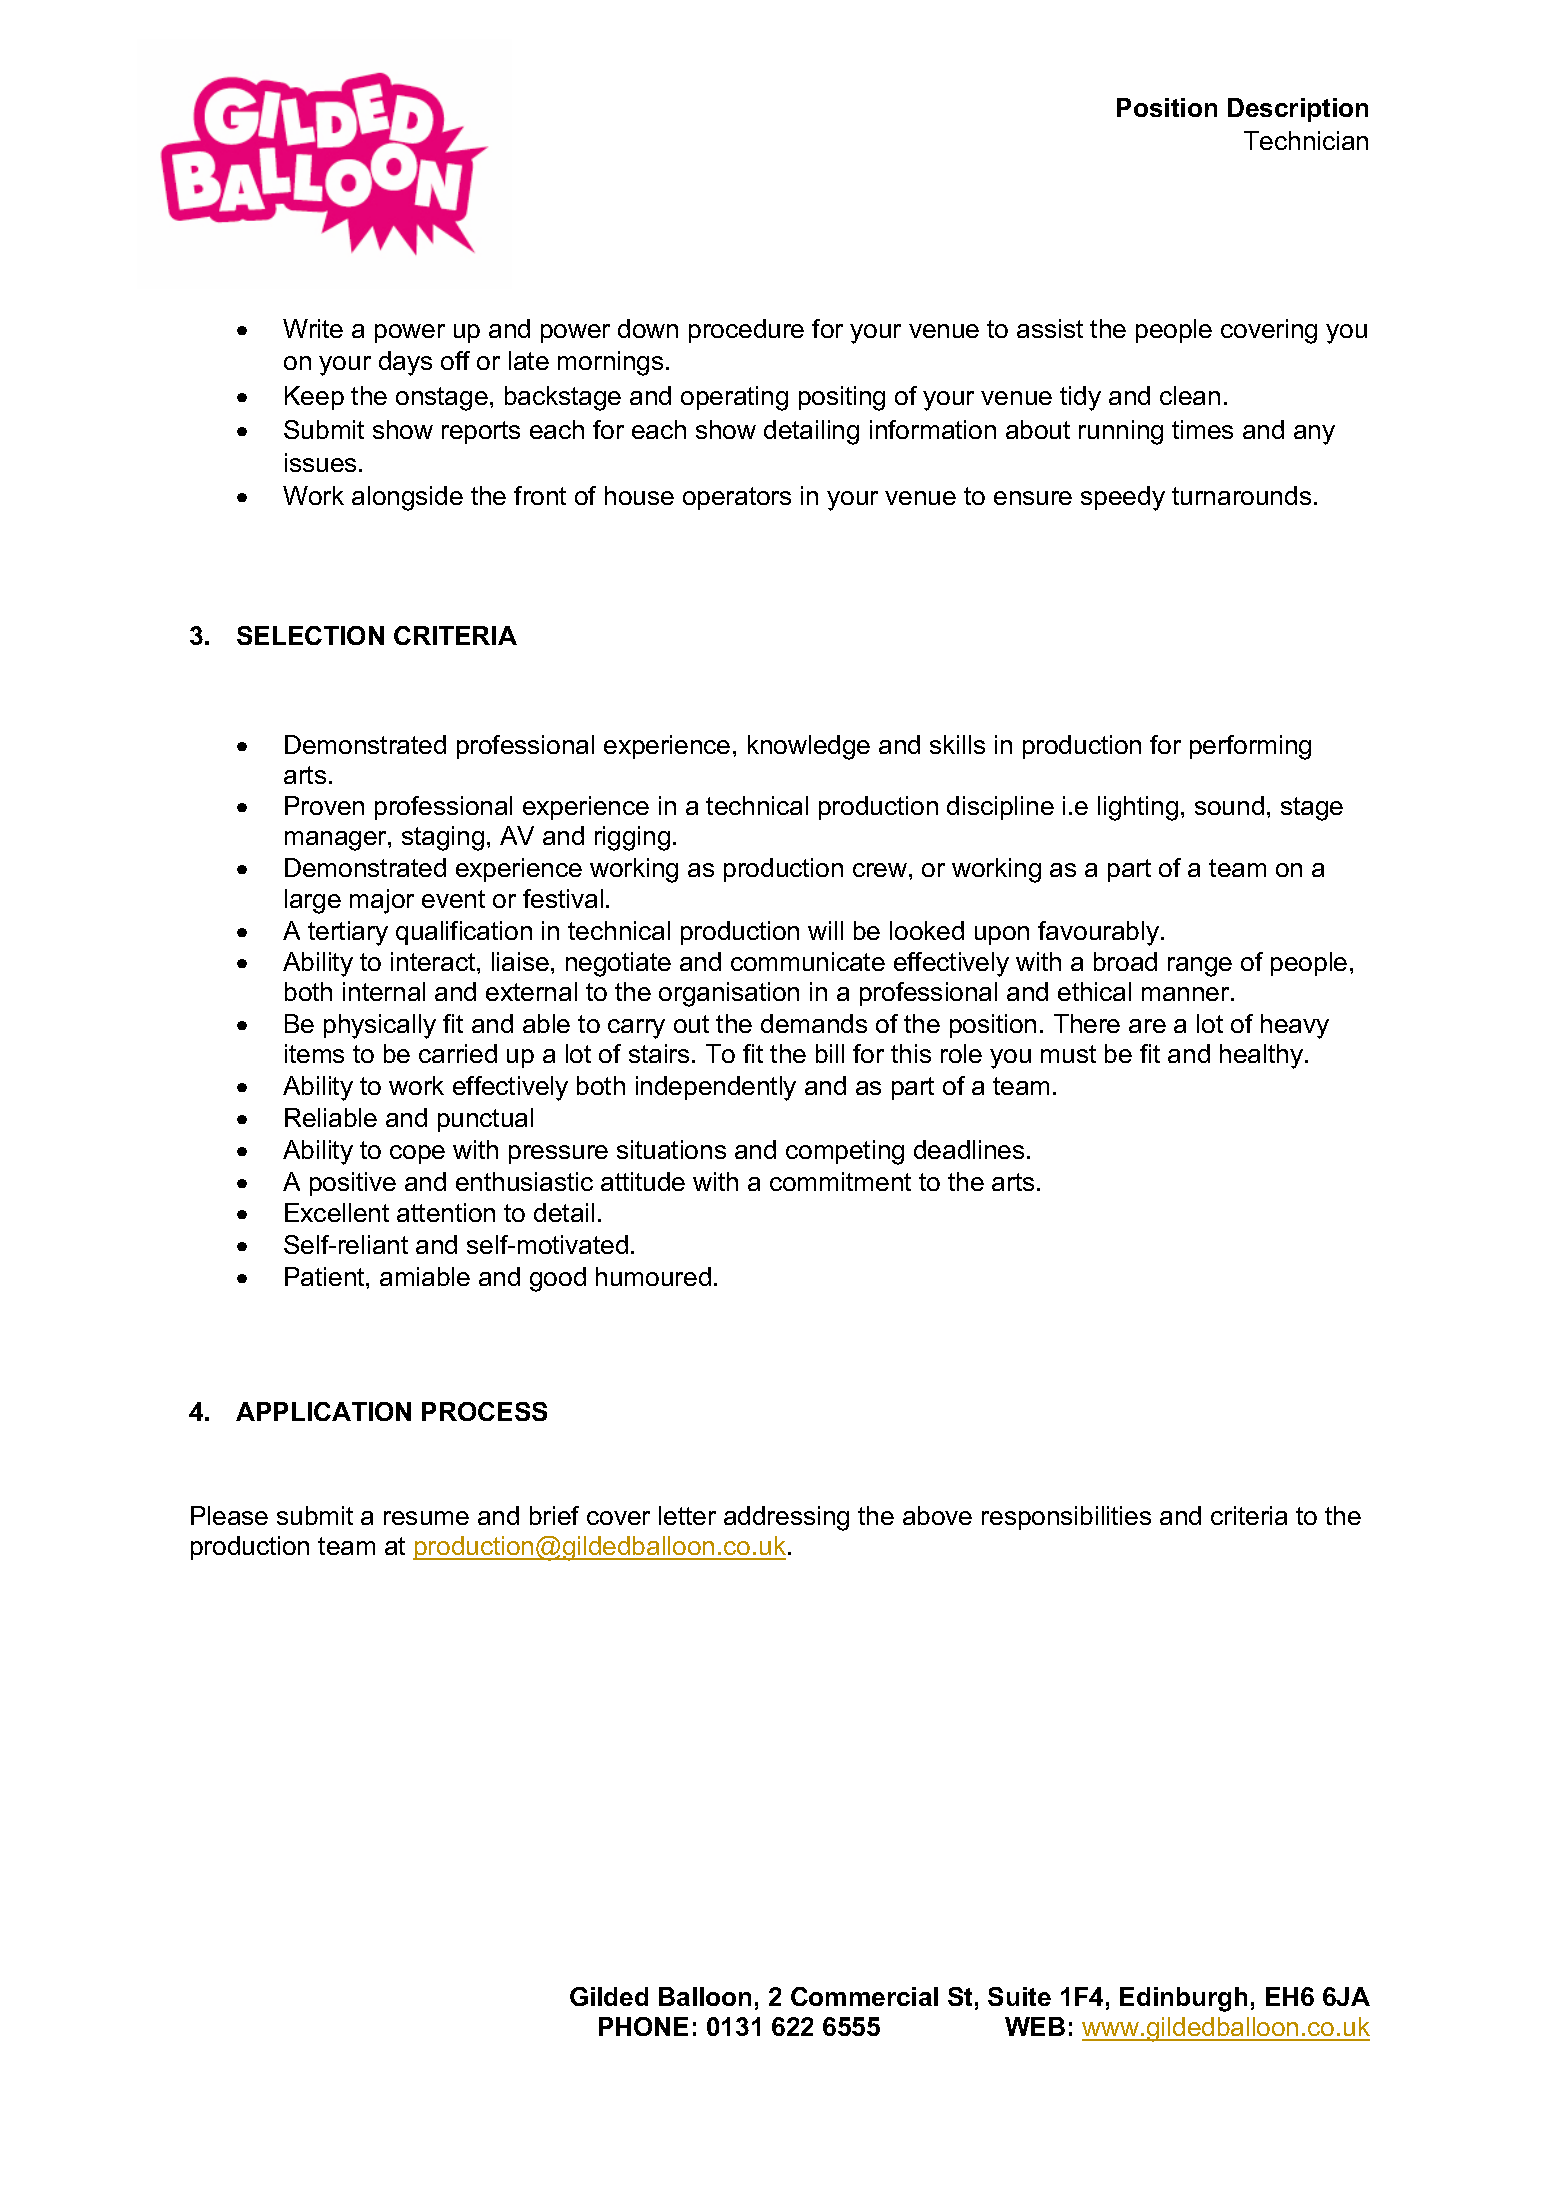 This document has width=1558, height=2204. I want to click on Technician, so click(1306, 140).
